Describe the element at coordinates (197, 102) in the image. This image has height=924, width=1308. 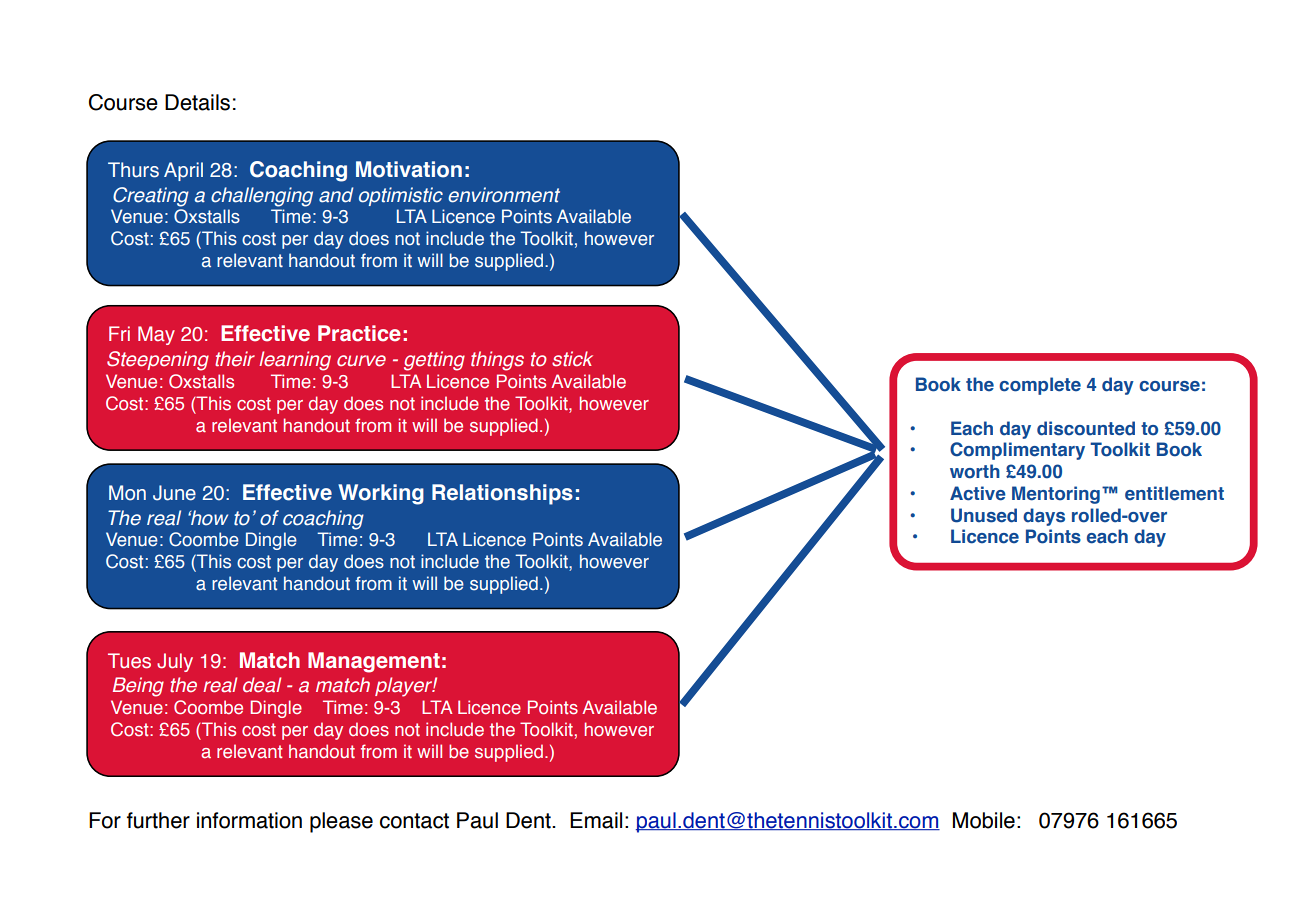
I see `Details` at that location.
